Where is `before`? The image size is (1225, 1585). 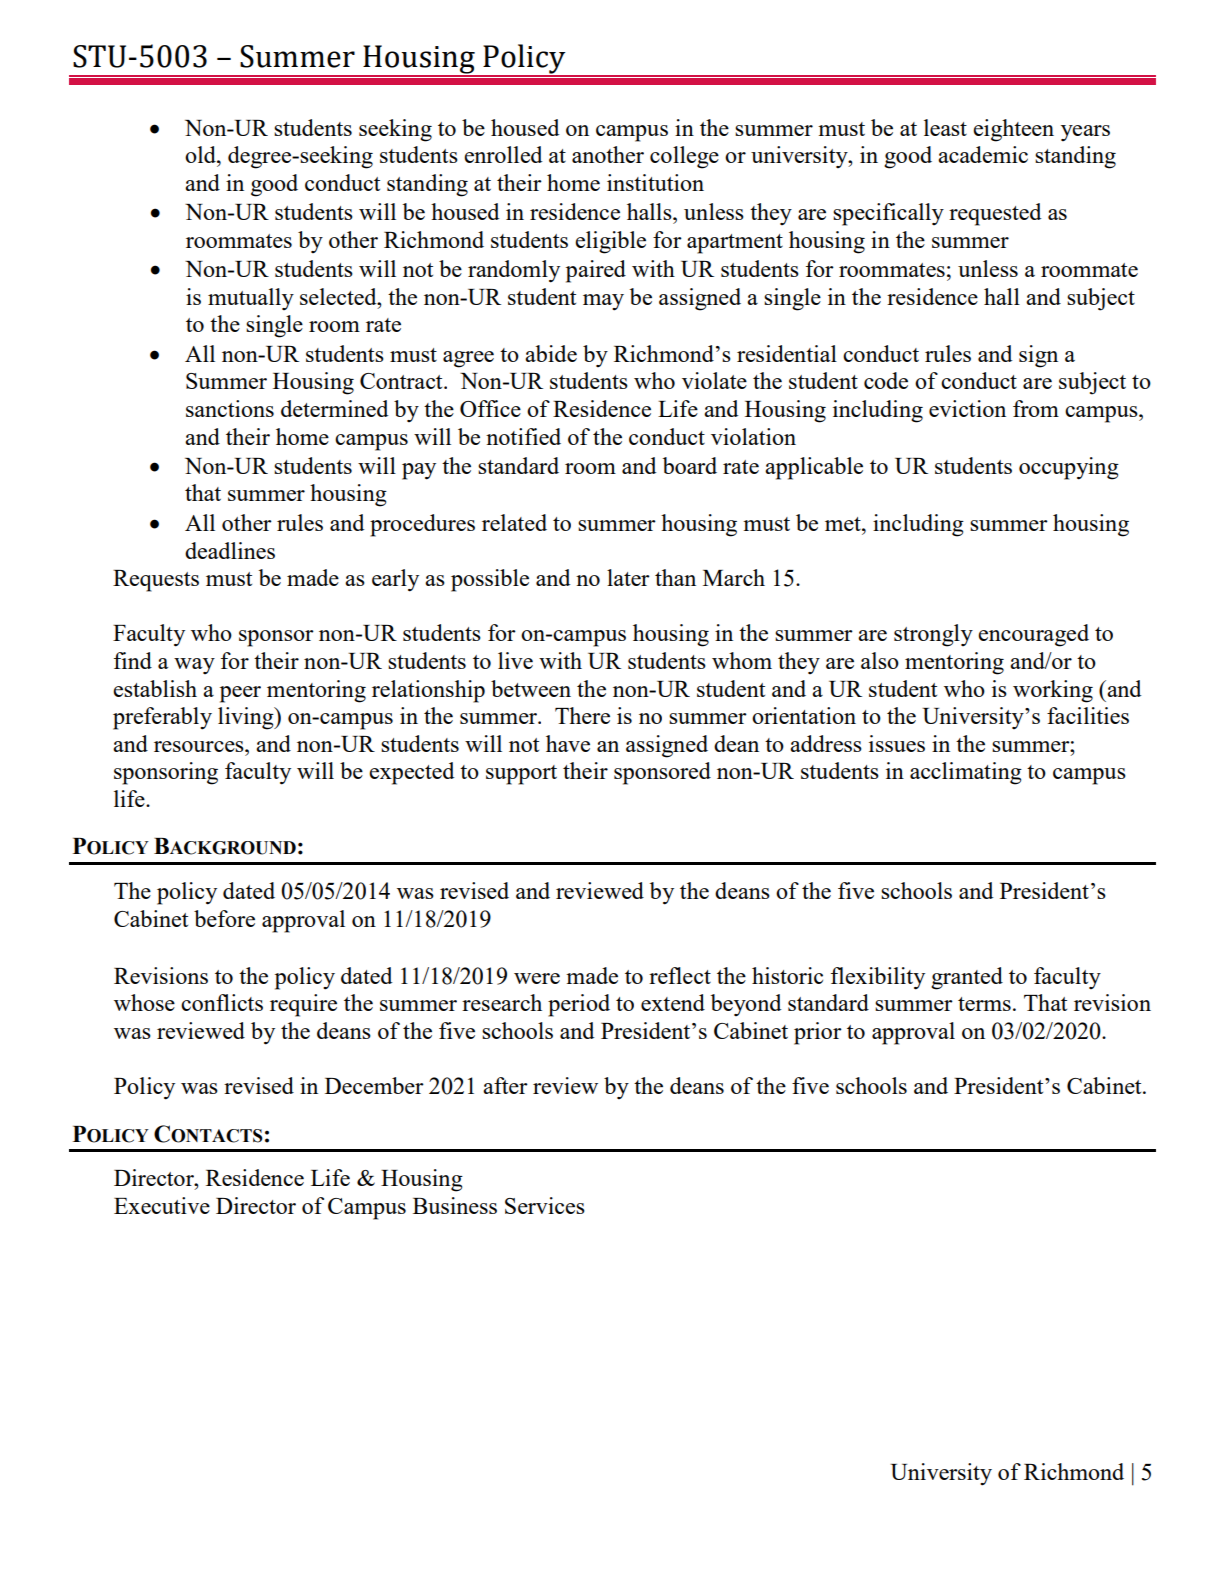
before is located at coordinates (224, 918).
